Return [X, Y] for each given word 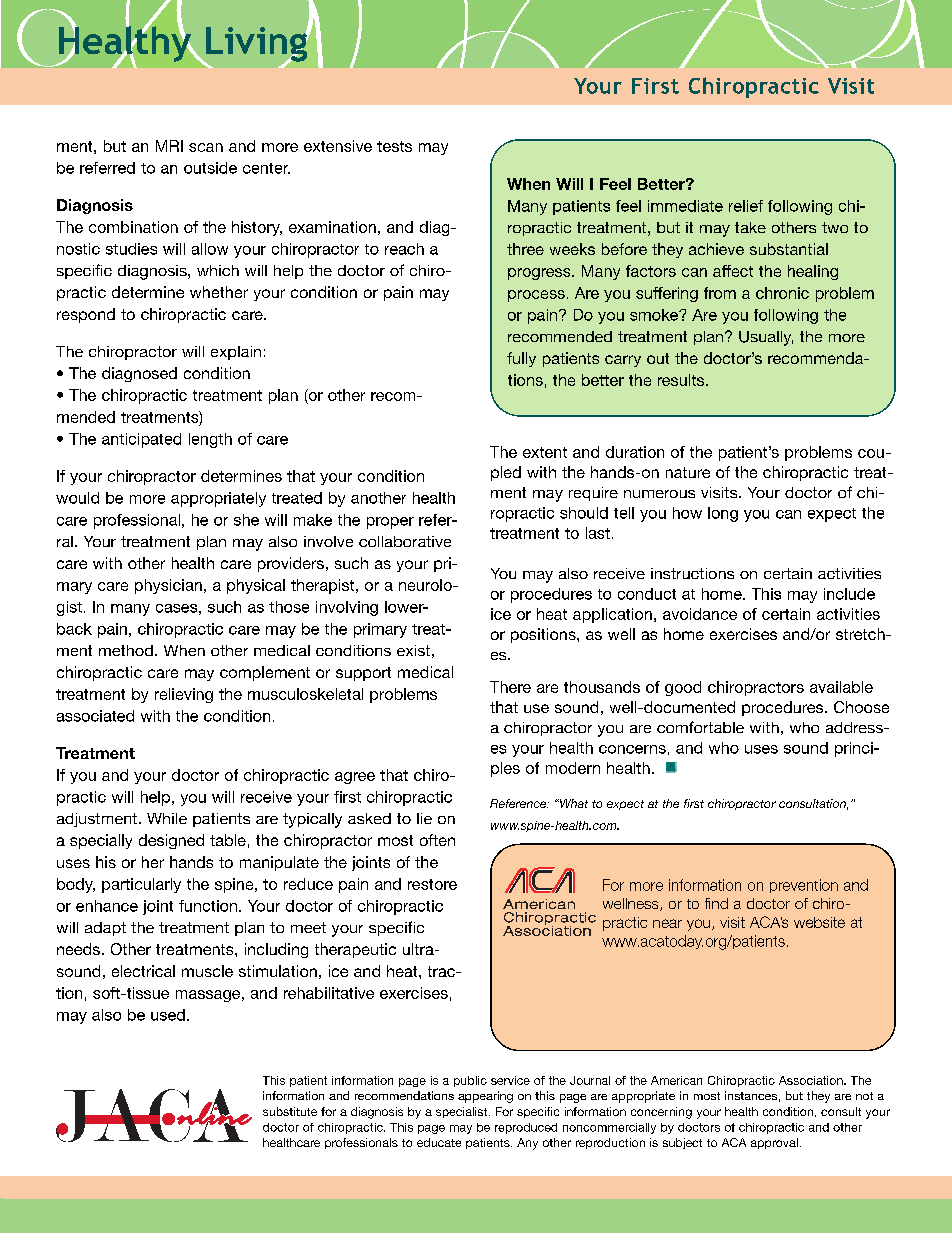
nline [214, 1113]
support [363, 674]
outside [210, 168]
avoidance [700, 614]
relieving [184, 695]
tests [394, 146]
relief [746, 206]
